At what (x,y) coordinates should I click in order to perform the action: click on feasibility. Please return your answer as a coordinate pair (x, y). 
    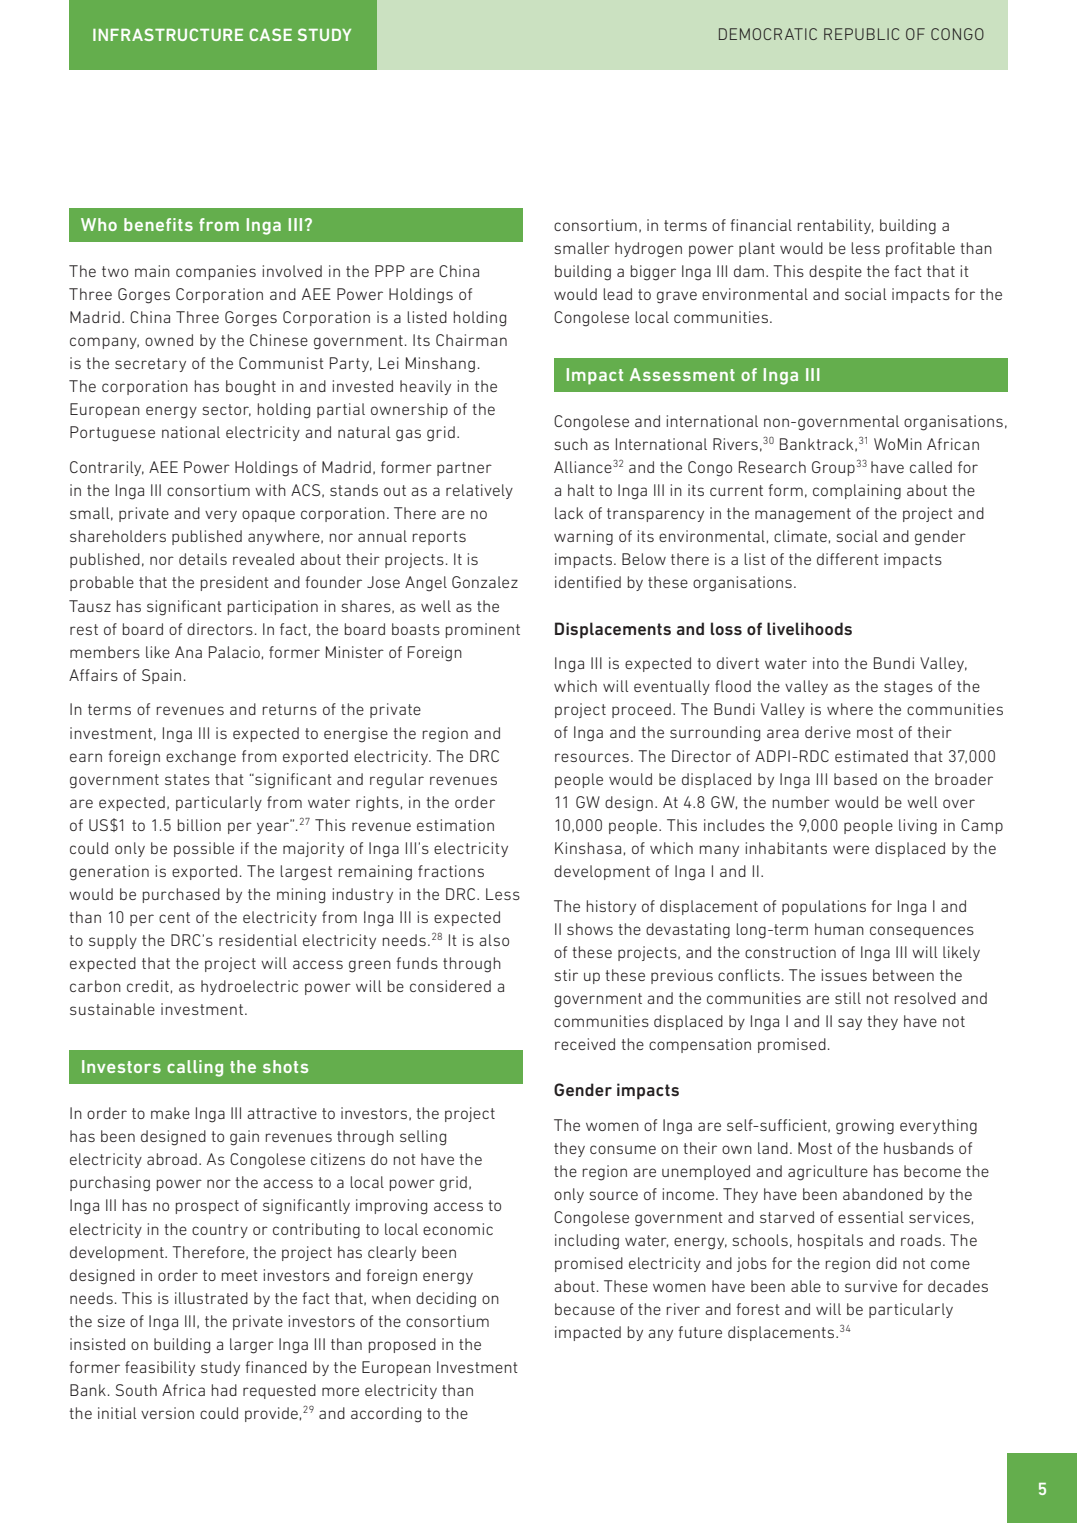
    Looking at the image, I should click on (160, 1368).
